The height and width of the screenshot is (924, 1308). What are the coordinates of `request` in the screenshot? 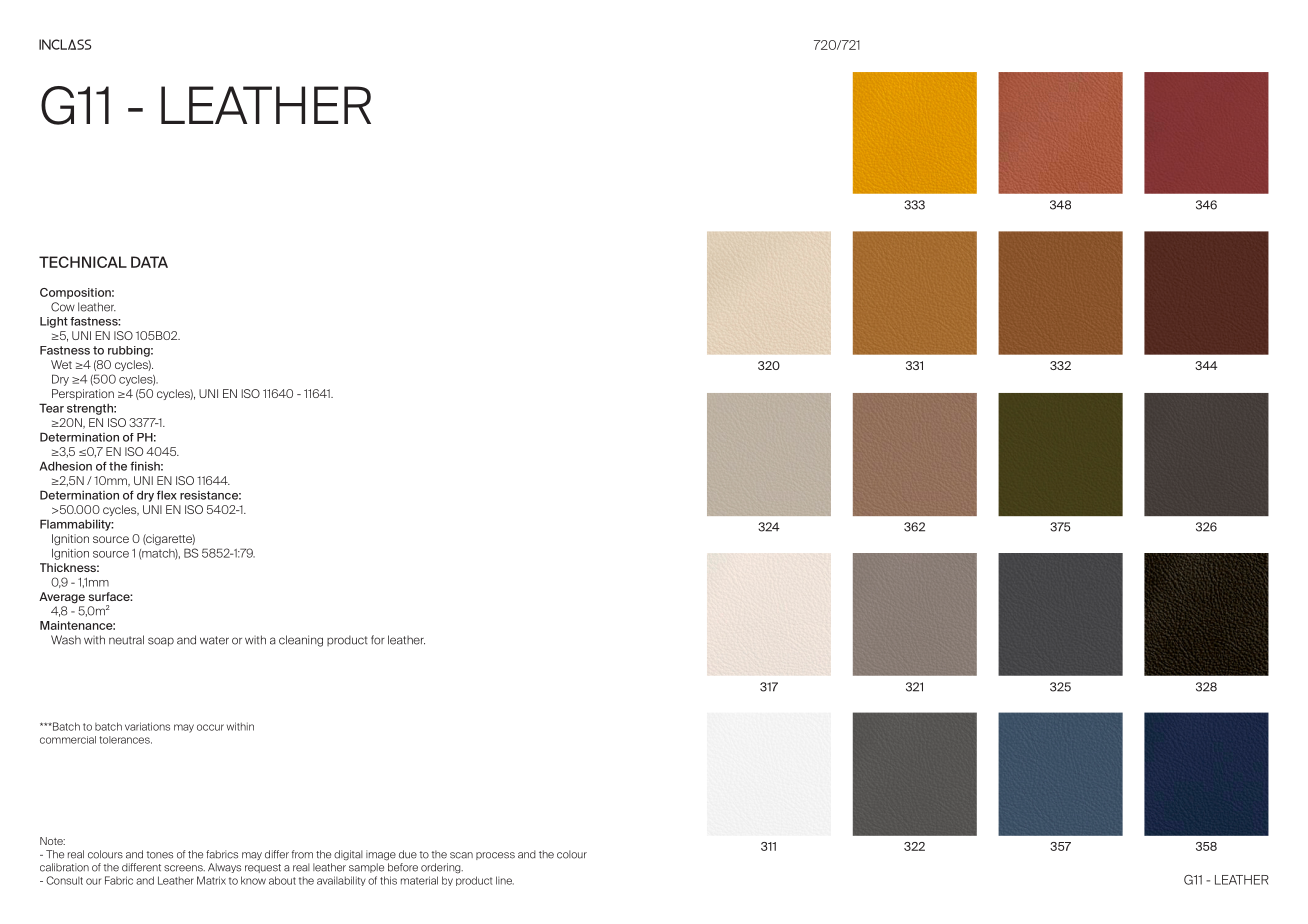 It's located at (263, 868).
